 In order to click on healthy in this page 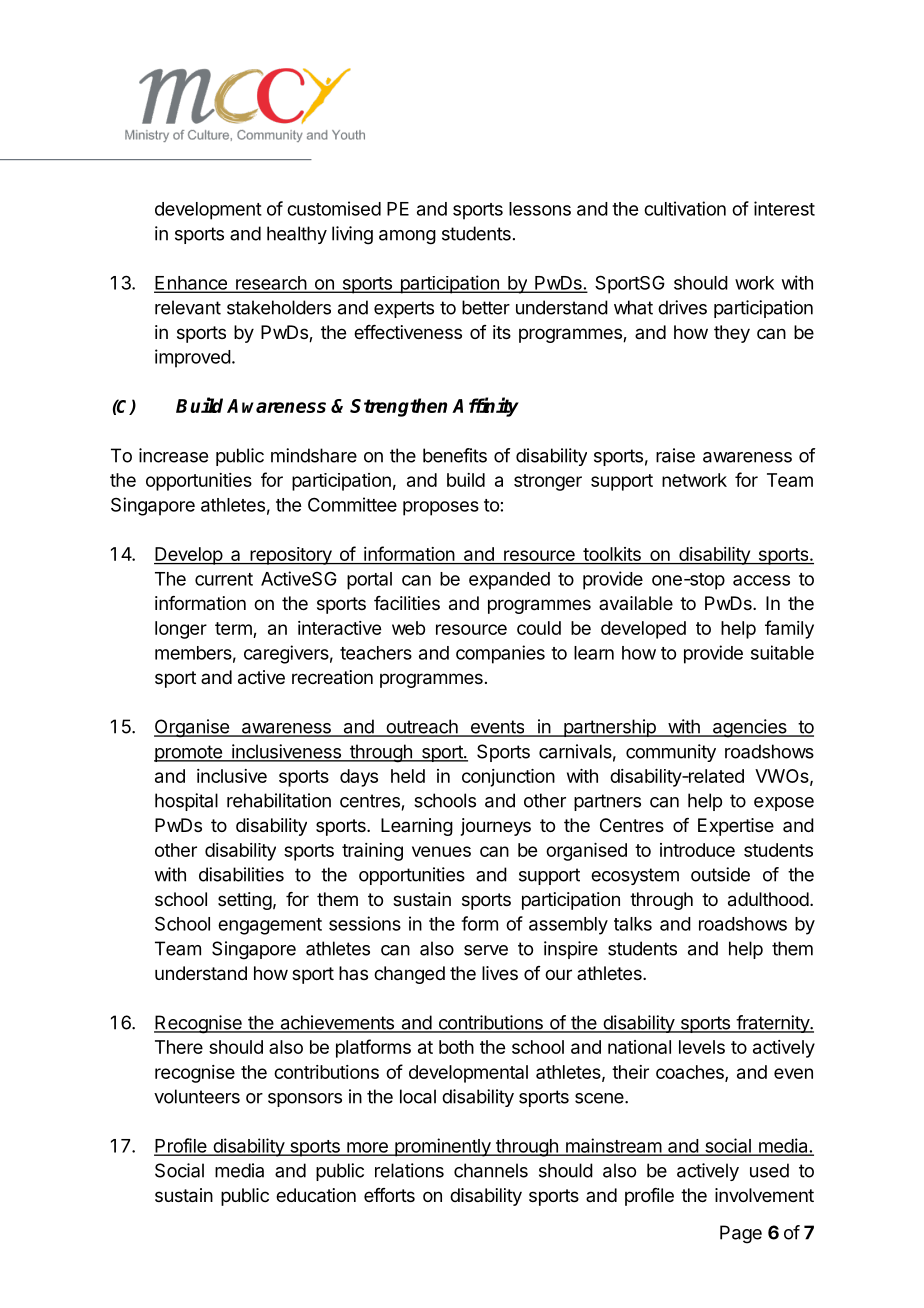, I will do `click(297, 235)`.
